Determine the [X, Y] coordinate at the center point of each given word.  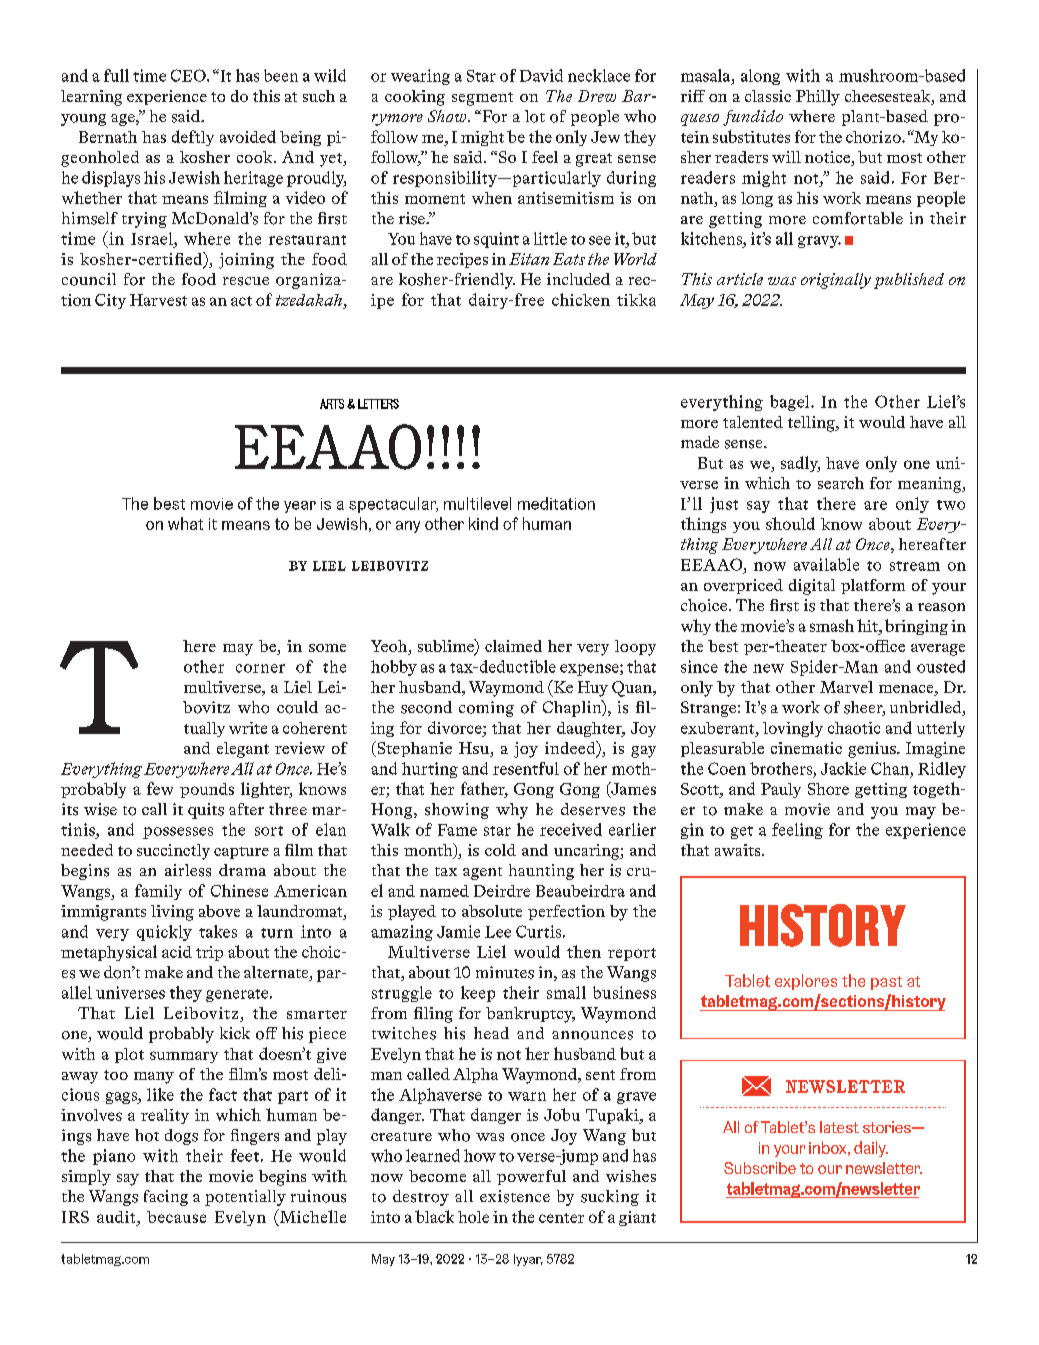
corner [260, 668]
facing [166, 1198]
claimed [513, 646]
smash [832, 625]
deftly [193, 138]
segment [482, 99]
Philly [818, 98]
